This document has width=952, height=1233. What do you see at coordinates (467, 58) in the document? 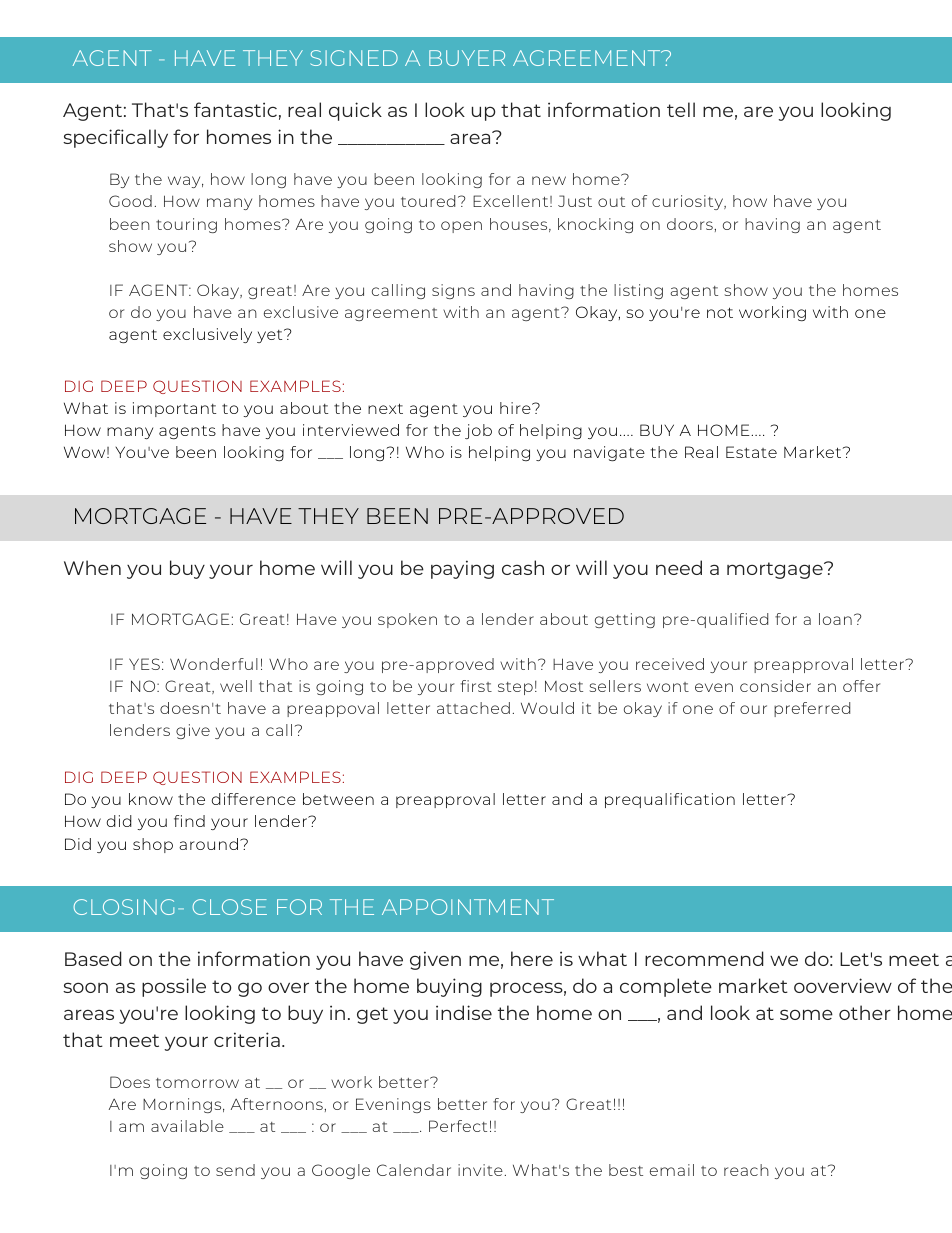
I see `BUYER` at bounding box center [467, 58].
